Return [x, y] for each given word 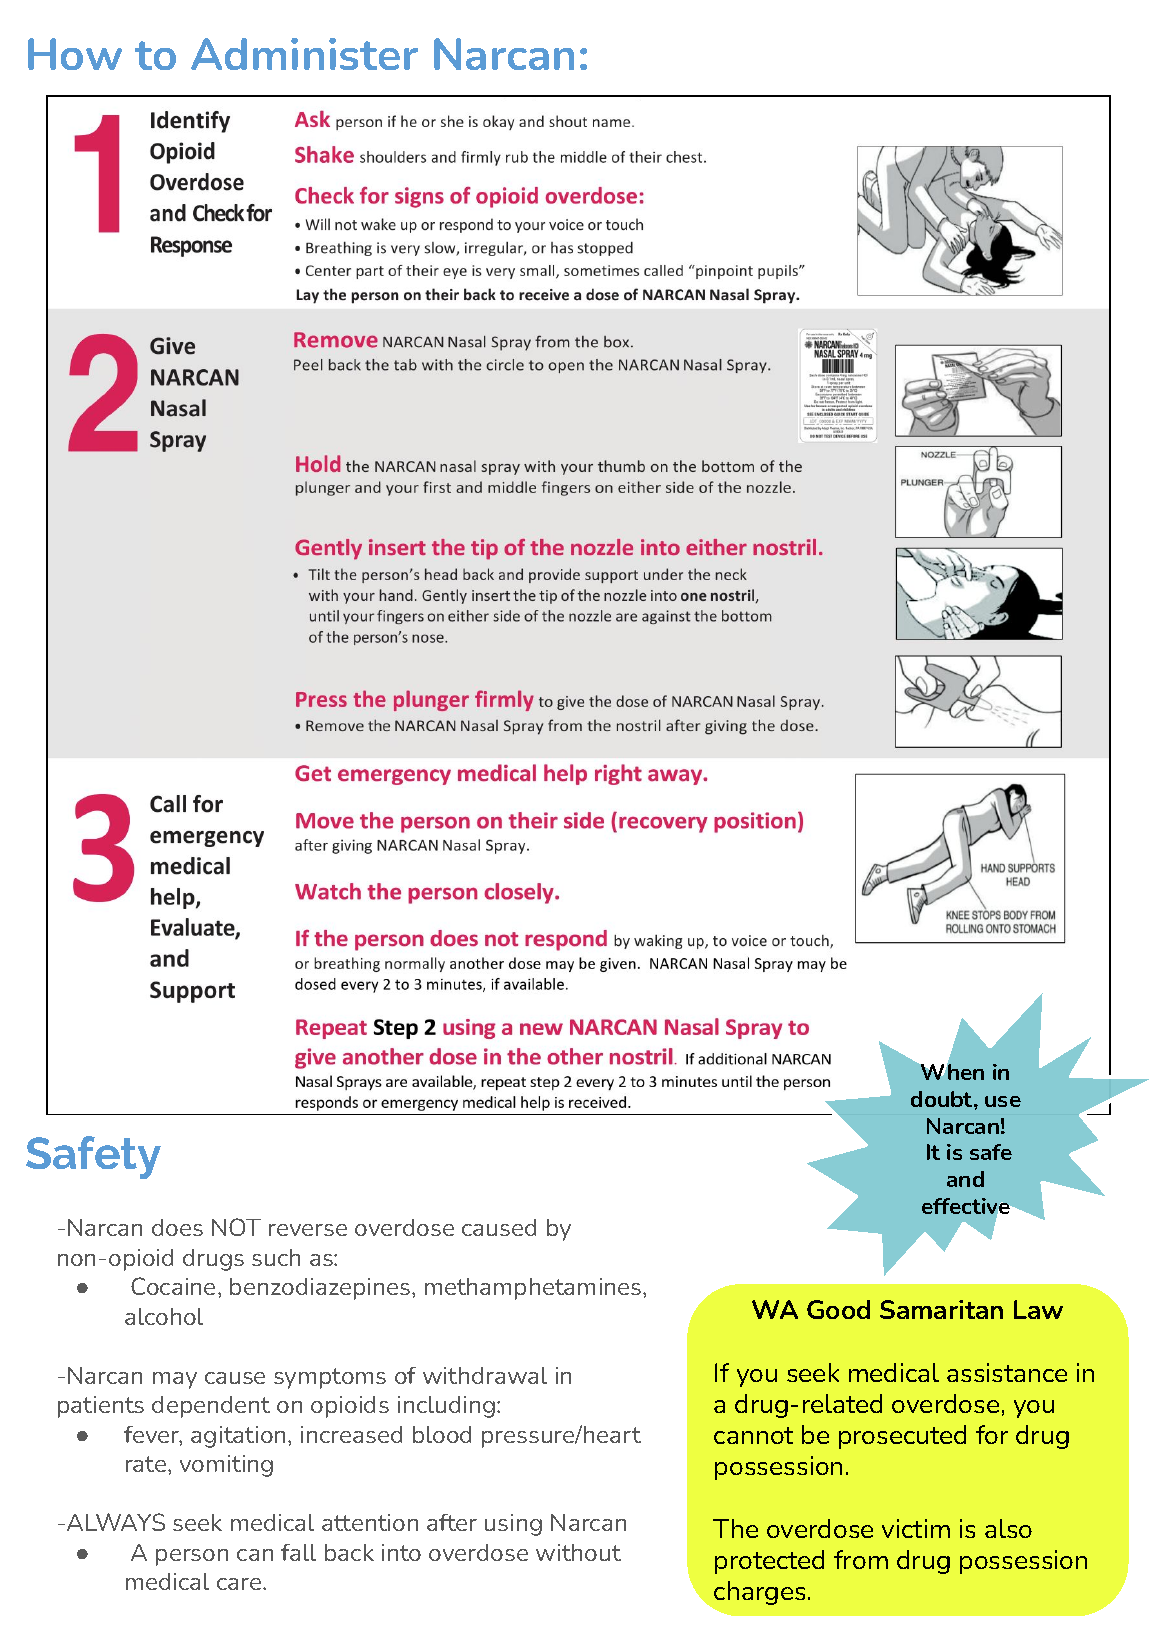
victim [916, 1528]
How [75, 54]
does [177, 1227]
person [192, 1557]
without [578, 1552]
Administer [304, 54]
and [965, 1179]
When [951, 1070]
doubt [943, 1099]
